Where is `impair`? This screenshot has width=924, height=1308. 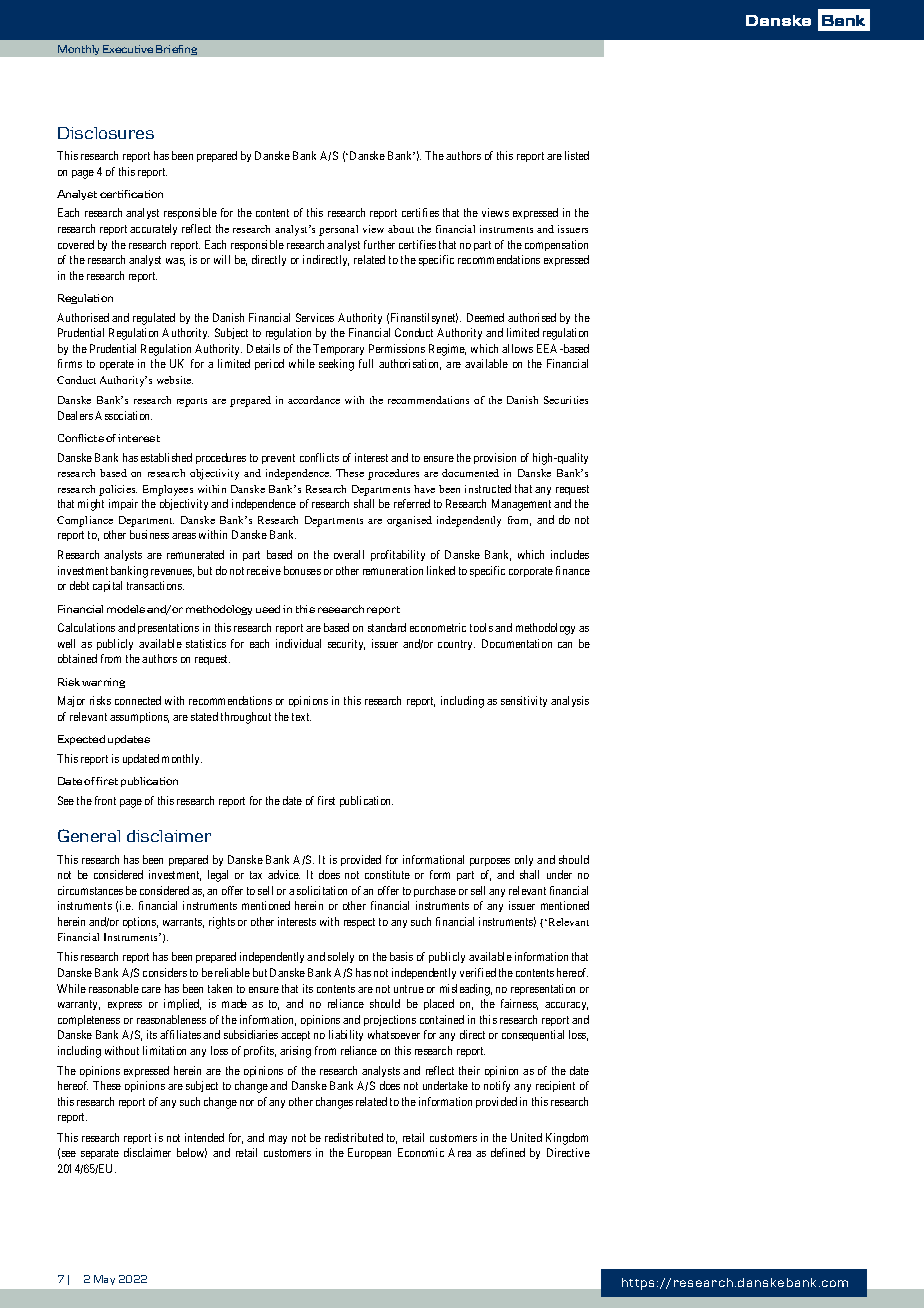
impair is located at coordinates (123, 504).
